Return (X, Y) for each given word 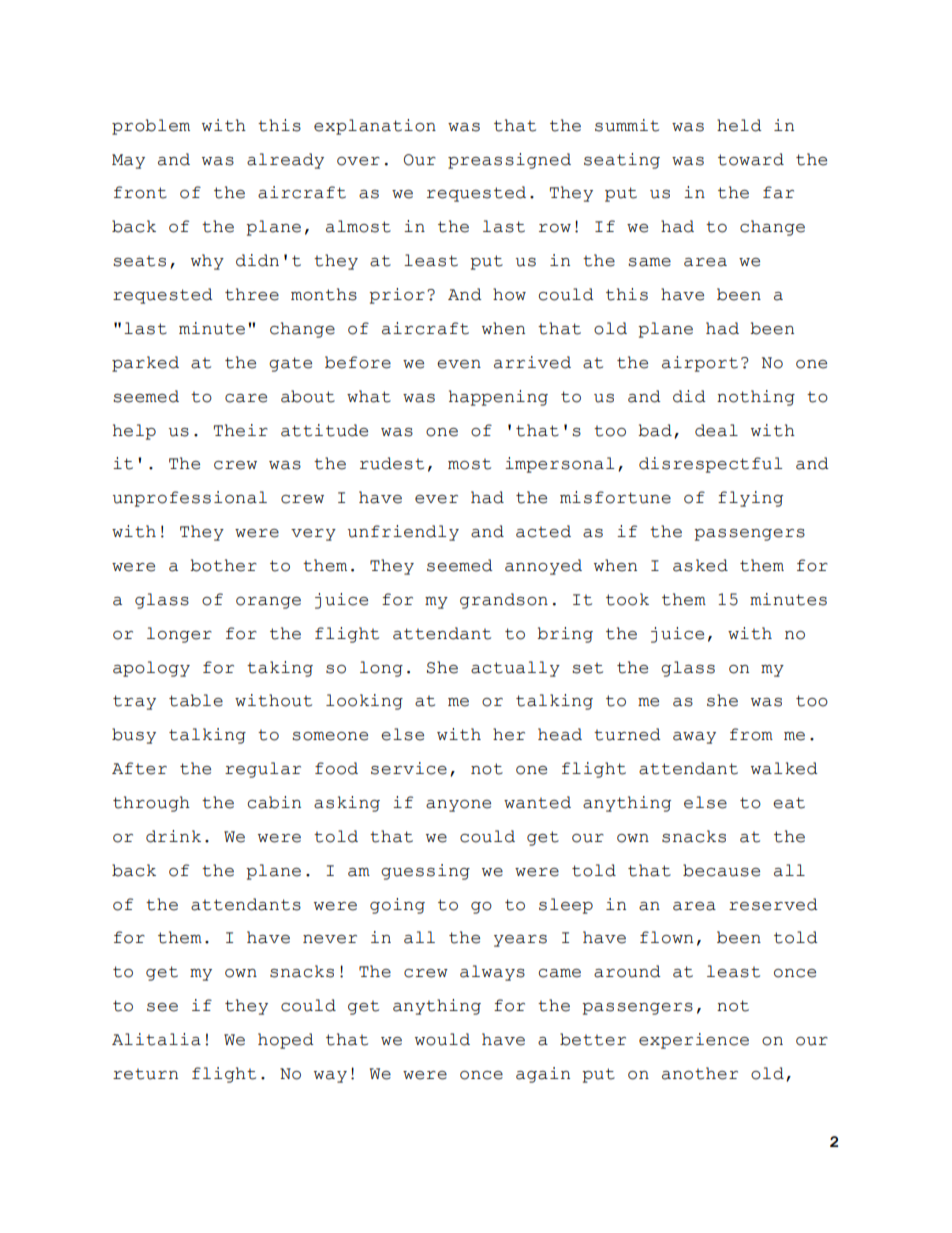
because (721, 870)
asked (700, 565)
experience (694, 1041)
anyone (458, 806)
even (459, 364)
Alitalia (156, 1039)
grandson (504, 601)
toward (751, 159)
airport (700, 364)
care (246, 398)
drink (173, 836)
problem (151, 127)
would (442, 1039)
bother (223, 565)
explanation (375, 127)
